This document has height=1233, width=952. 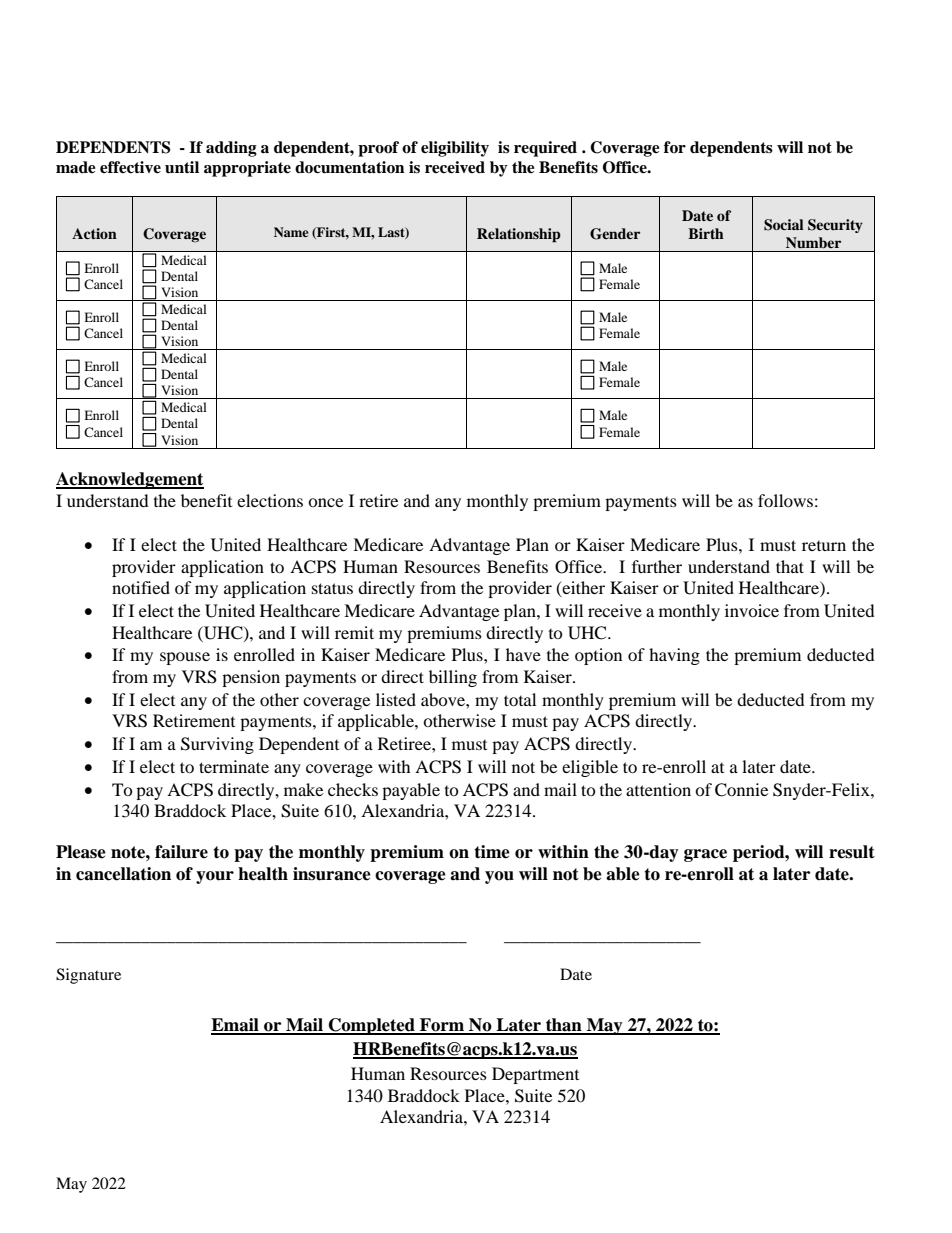 I want to click on time, so click(x=492, y=852).
